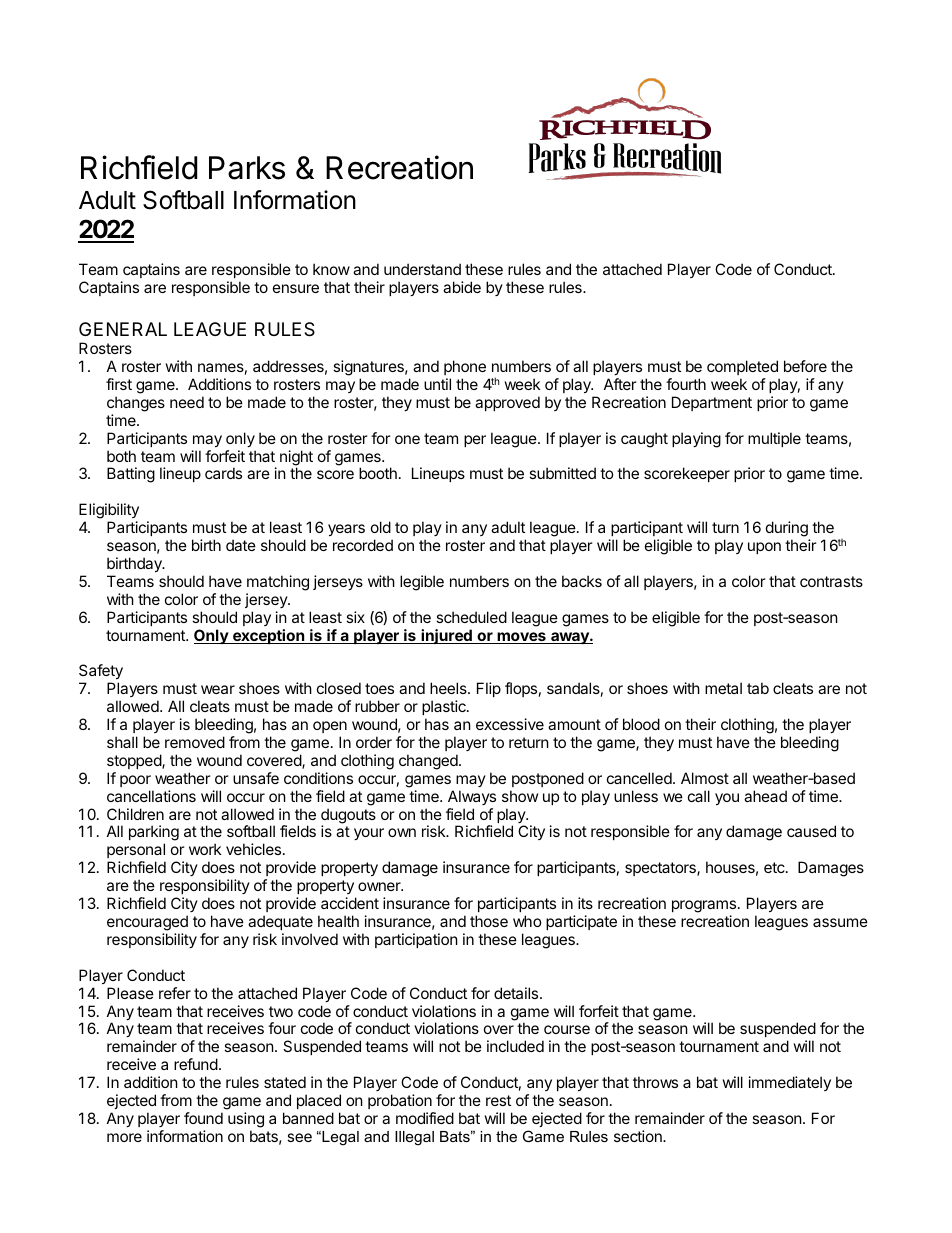 This image has height=1233, width=952. I want to click on found, so click(203, 1118).
